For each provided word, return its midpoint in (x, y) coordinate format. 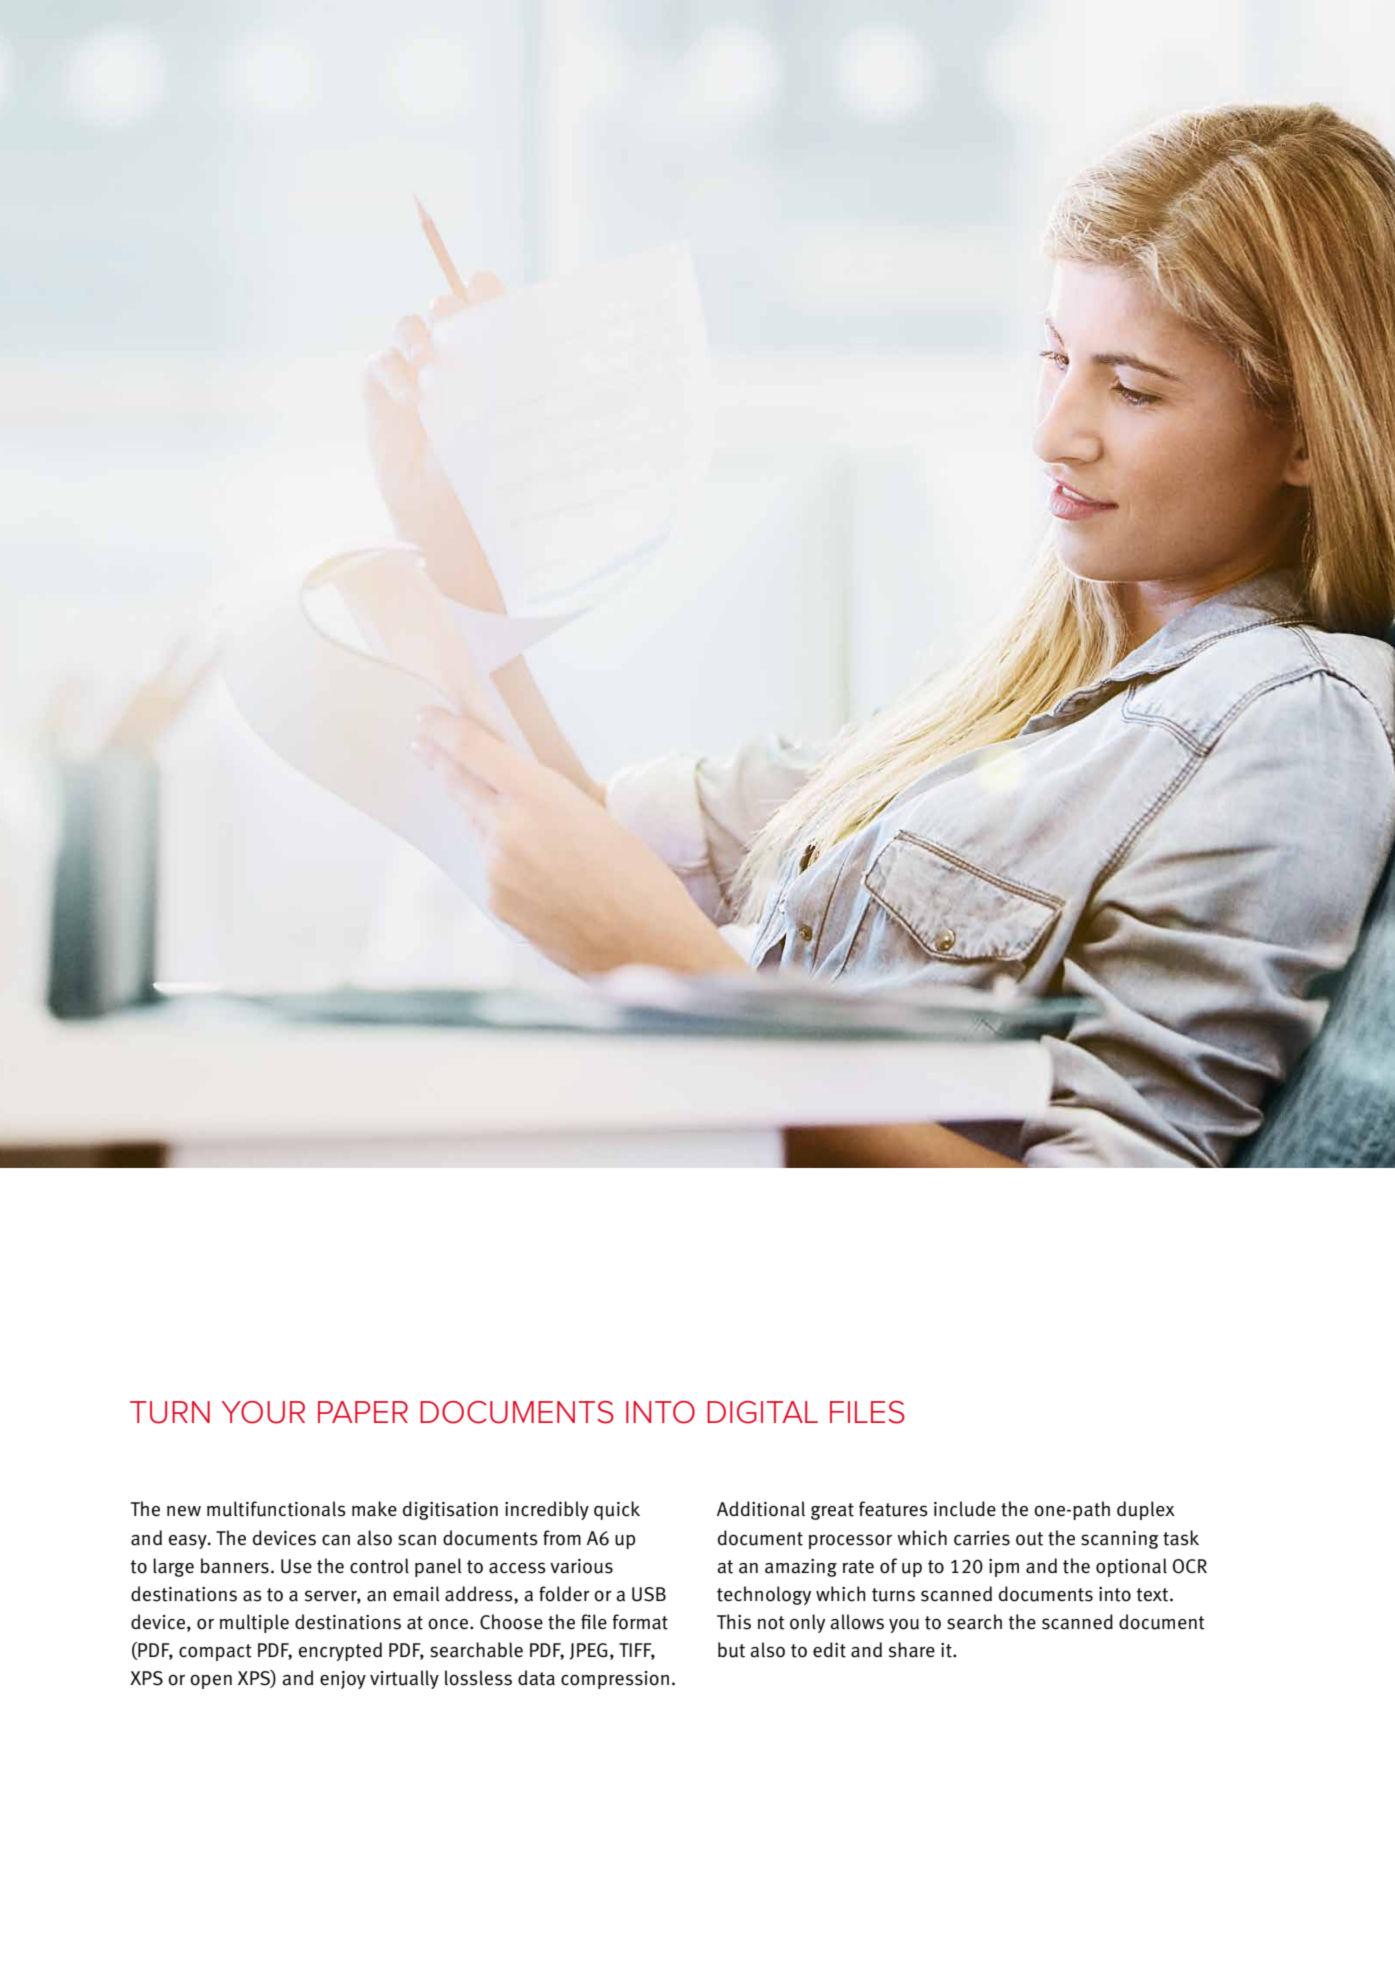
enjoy (343, 1680)
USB (649, 1594)
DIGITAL (762, 1412)
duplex (1146, 1510)
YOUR (263, 1412)
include (965, 1509)
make (374, 1509)
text (1154, 1595)
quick (617, 1510)
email (416, 1594)
